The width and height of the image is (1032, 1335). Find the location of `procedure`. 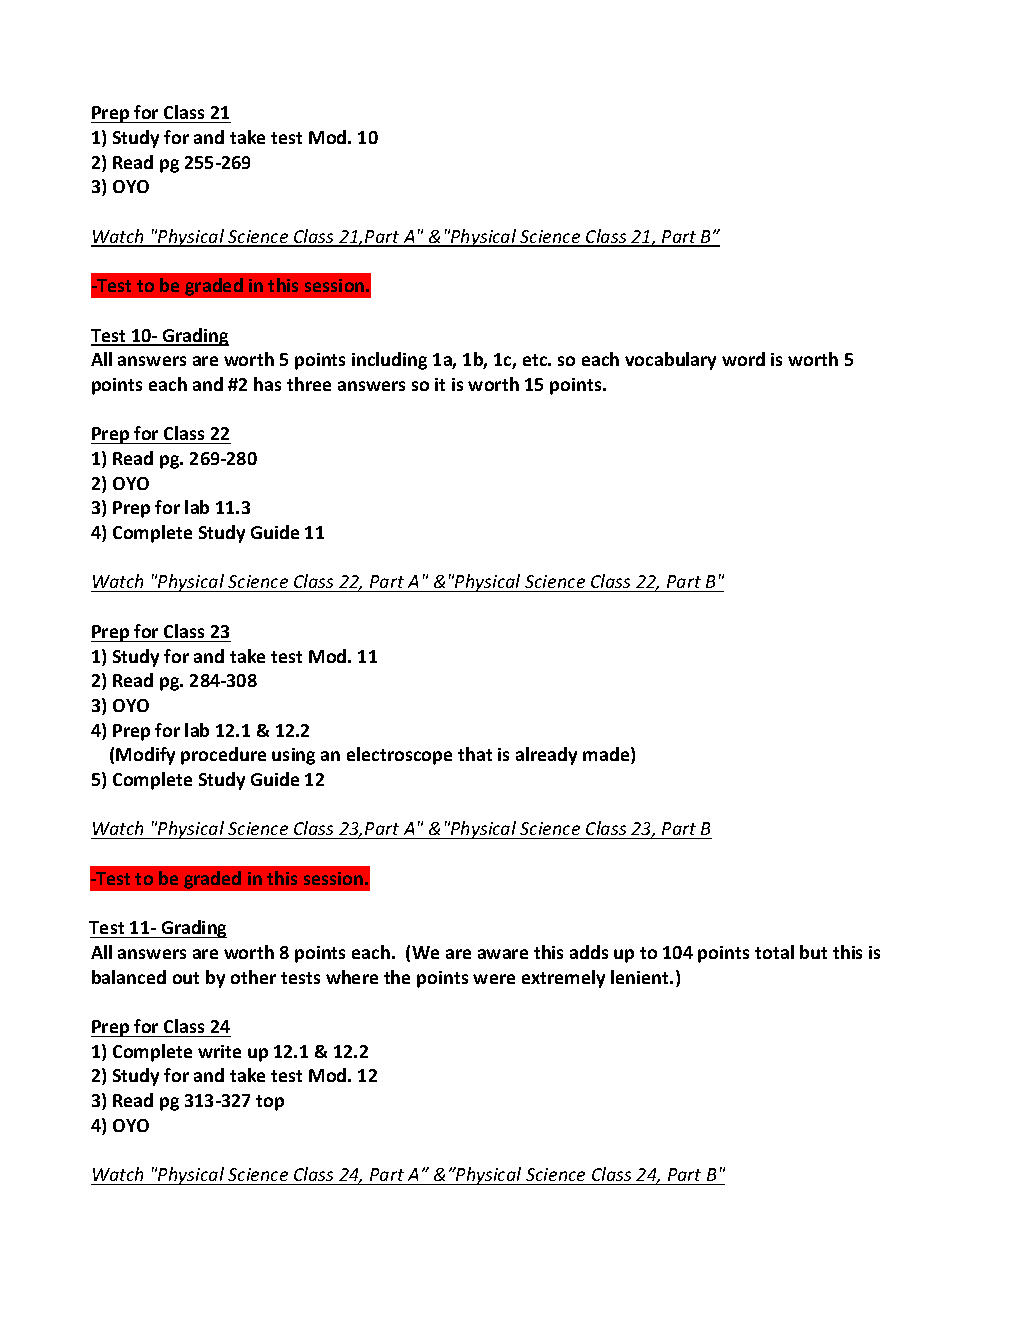

procedure is located at coordinates (223, 756).
